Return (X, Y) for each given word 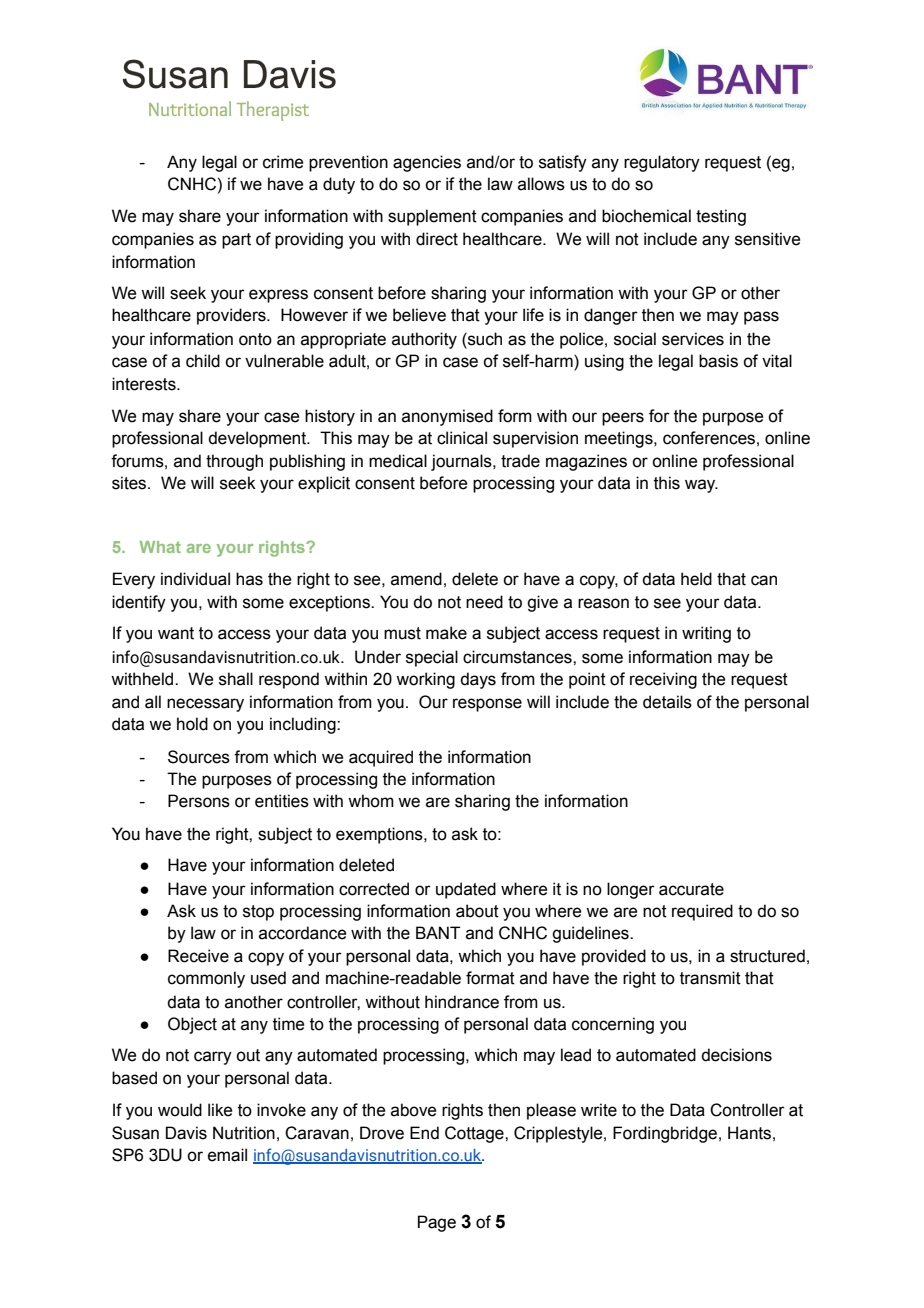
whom (371, 801)
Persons (199, 801)
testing (721, 217)
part (236, 241)
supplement (432, 217)
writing (706, 634)
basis (718, 361)
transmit (710, 978)
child (203, 361)
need (484, 602)
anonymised (447, 417)
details (667, 702)
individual (195, 579)
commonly (206, 979)
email (227, 1155)
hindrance (462, 1002)
